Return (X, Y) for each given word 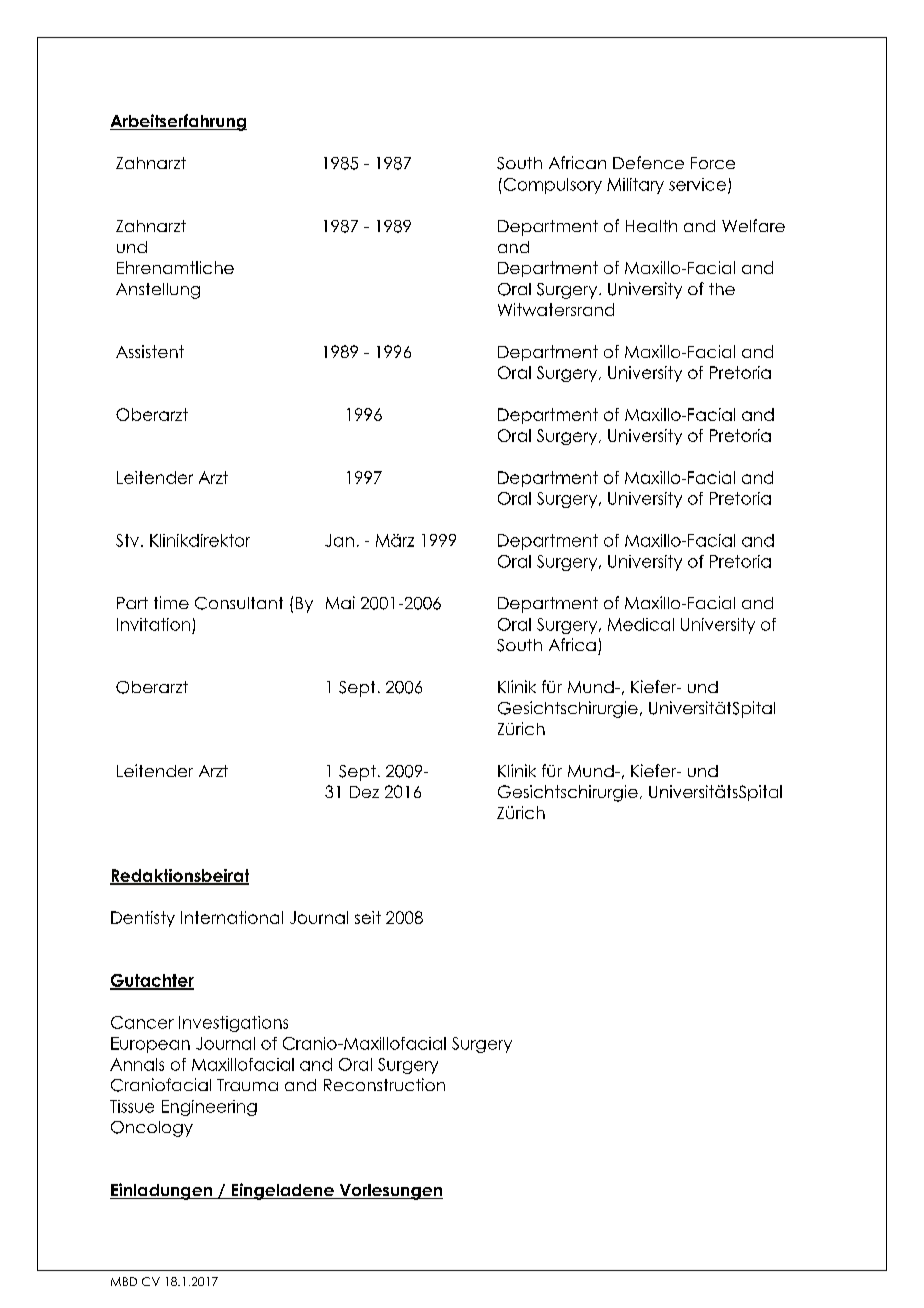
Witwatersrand (556, 309)
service (697, 184)
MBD (124, 1281)
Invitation (153, 624)
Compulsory (551, 186)
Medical (641, 624)
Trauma (247, 1085)
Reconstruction (384, 1084)
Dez (364, 792)
